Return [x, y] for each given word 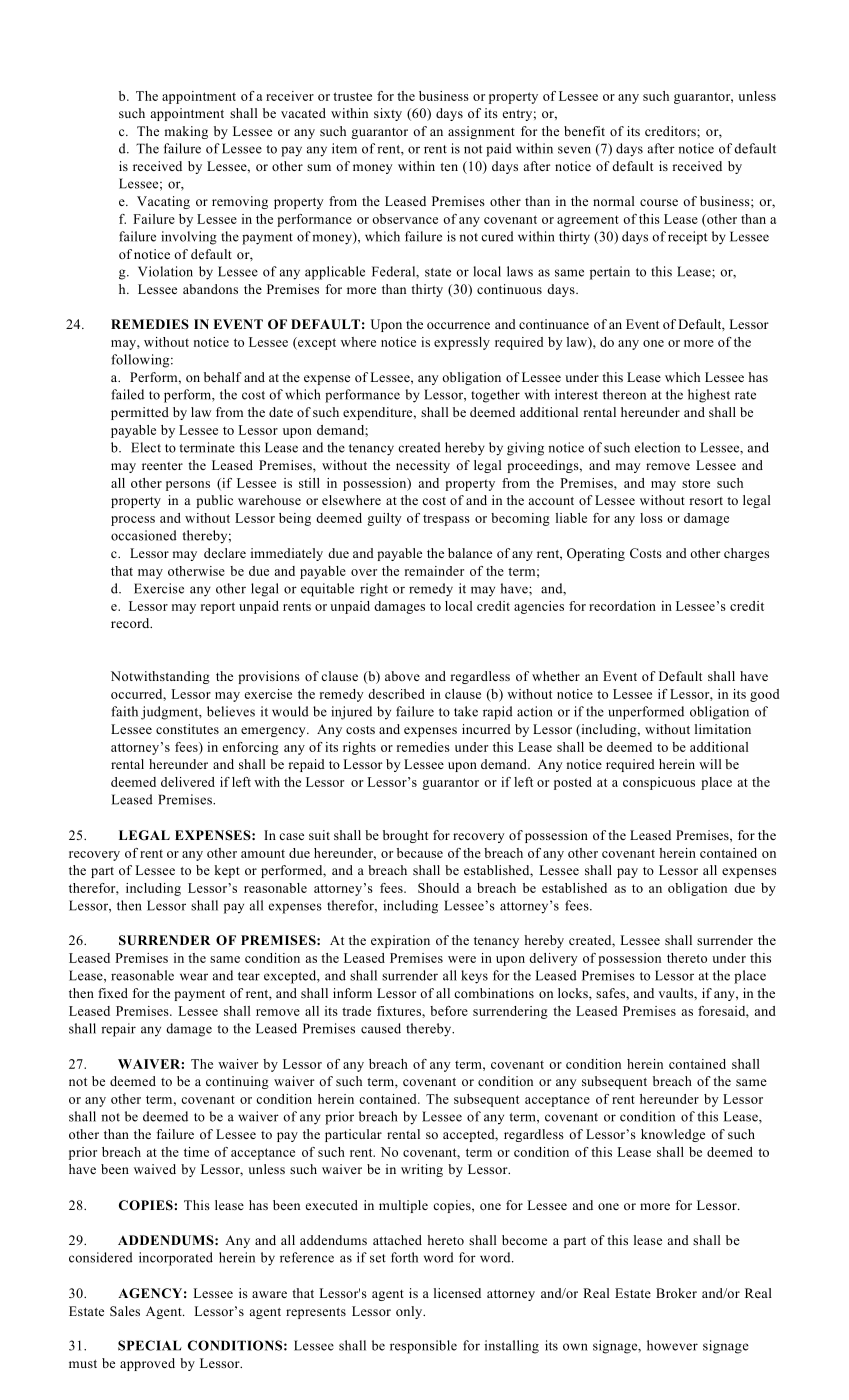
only [410, 1312]
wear [194, 977]
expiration [400, 941]
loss [651, 518]
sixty [388, 114]
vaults [676, 993]
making [186, 132]
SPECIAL [150, 1345]
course [659, 202]
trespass [446, 520]
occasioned [144, 535]
